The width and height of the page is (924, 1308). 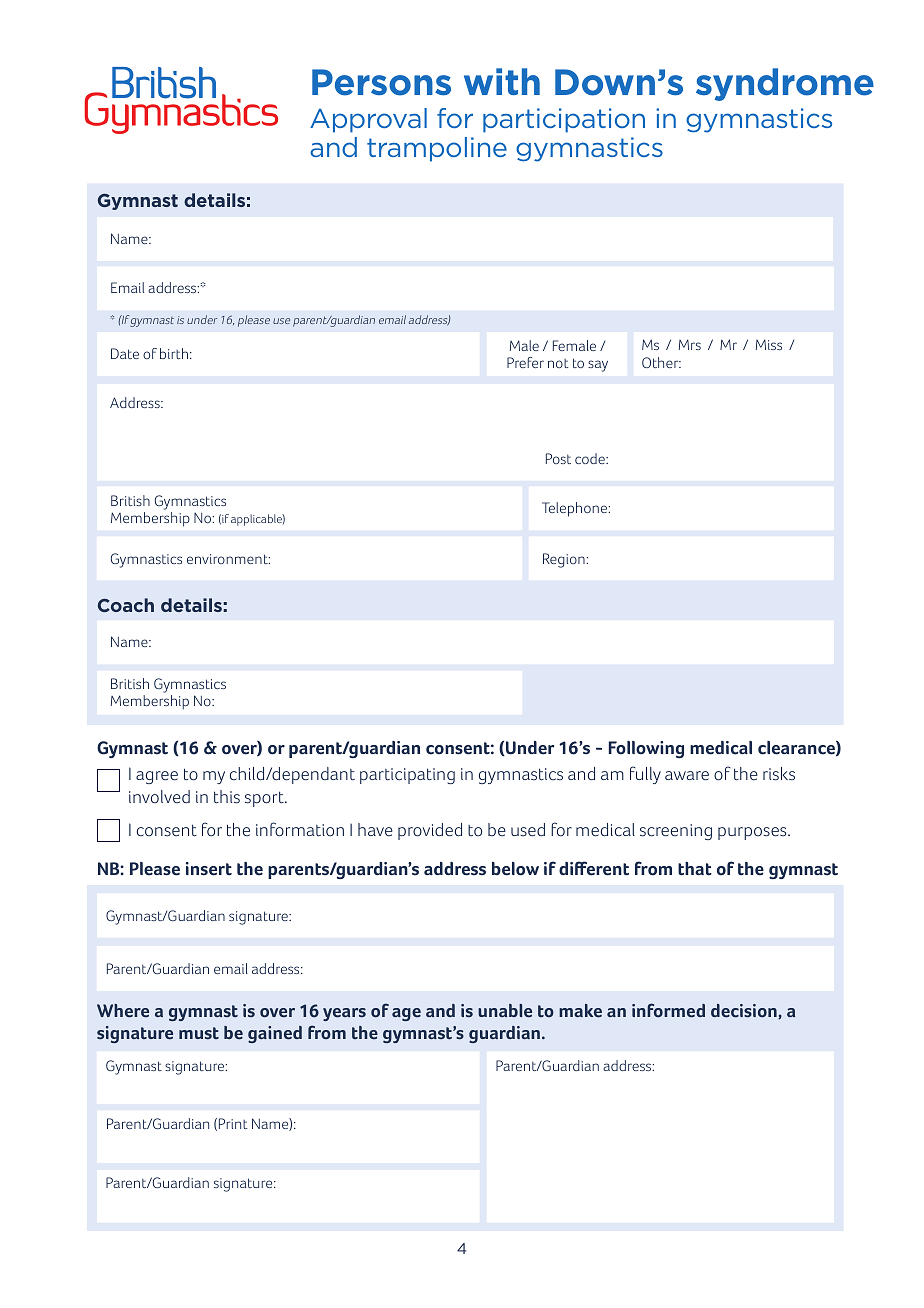 I want to click on this, so click(x=227, y=797).
